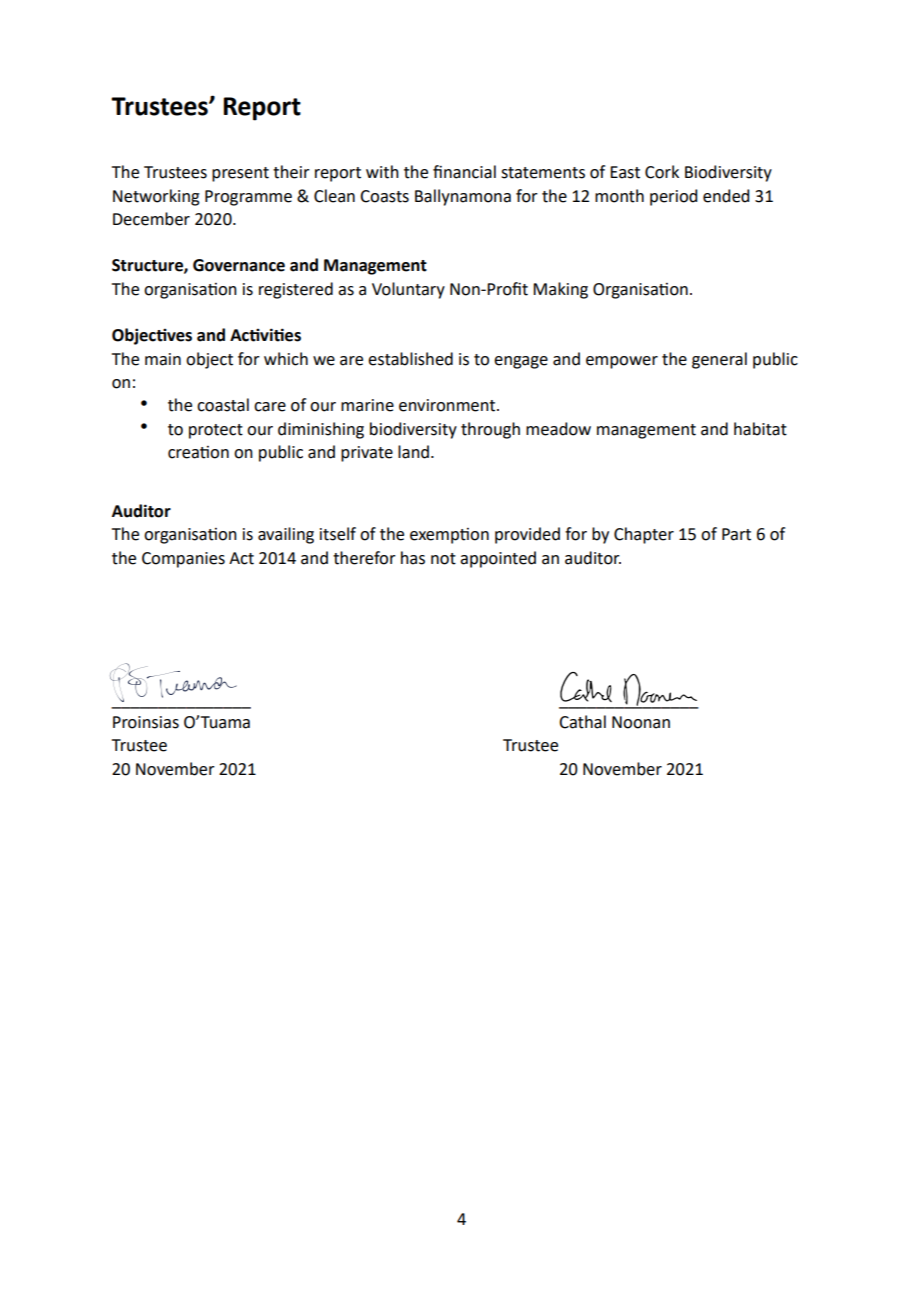 This screenshot has height=1308, width=924. Describe the element at coordinates (296, 290) in the screenshot. I see `registered` at that location.
